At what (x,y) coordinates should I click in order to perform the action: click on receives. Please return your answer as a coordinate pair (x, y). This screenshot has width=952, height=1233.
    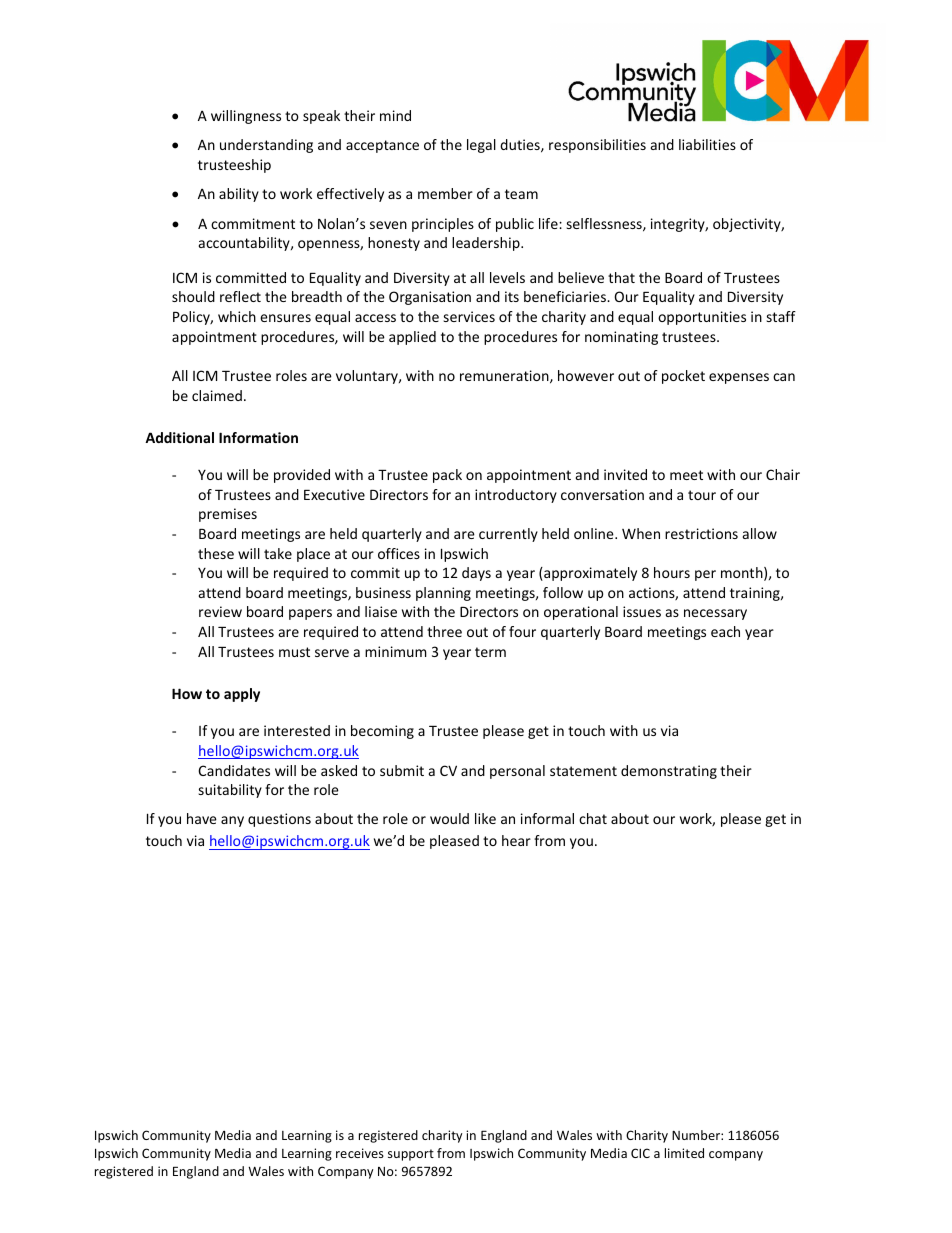
    Looking at the image, I should click on (360, 1153).
